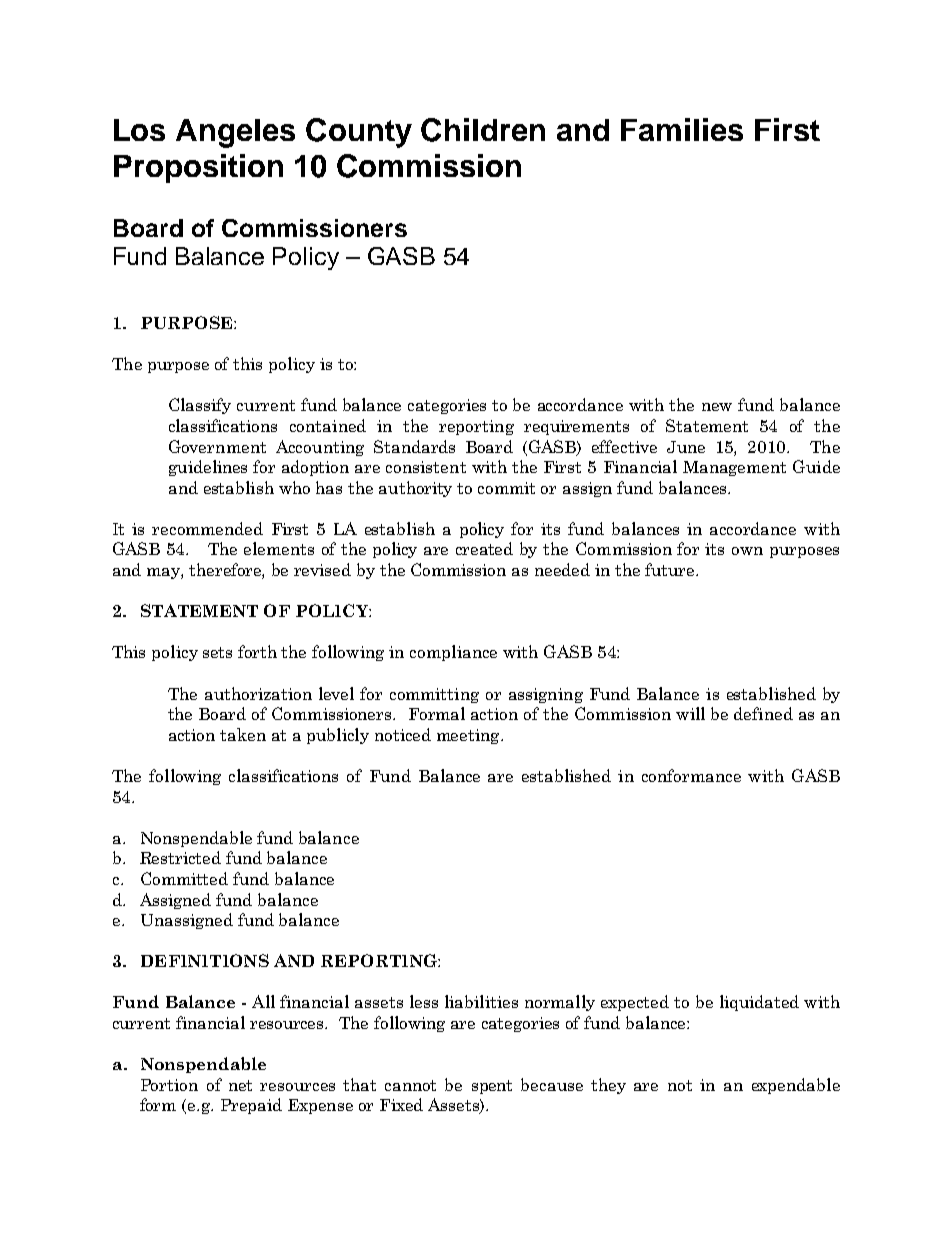 Image resolution: width=952 pixels, height=1233 pixels. What do you see at coordinates (453, 653) in the screenshot?
I see `compliance` at bounding box center [453, 653].
